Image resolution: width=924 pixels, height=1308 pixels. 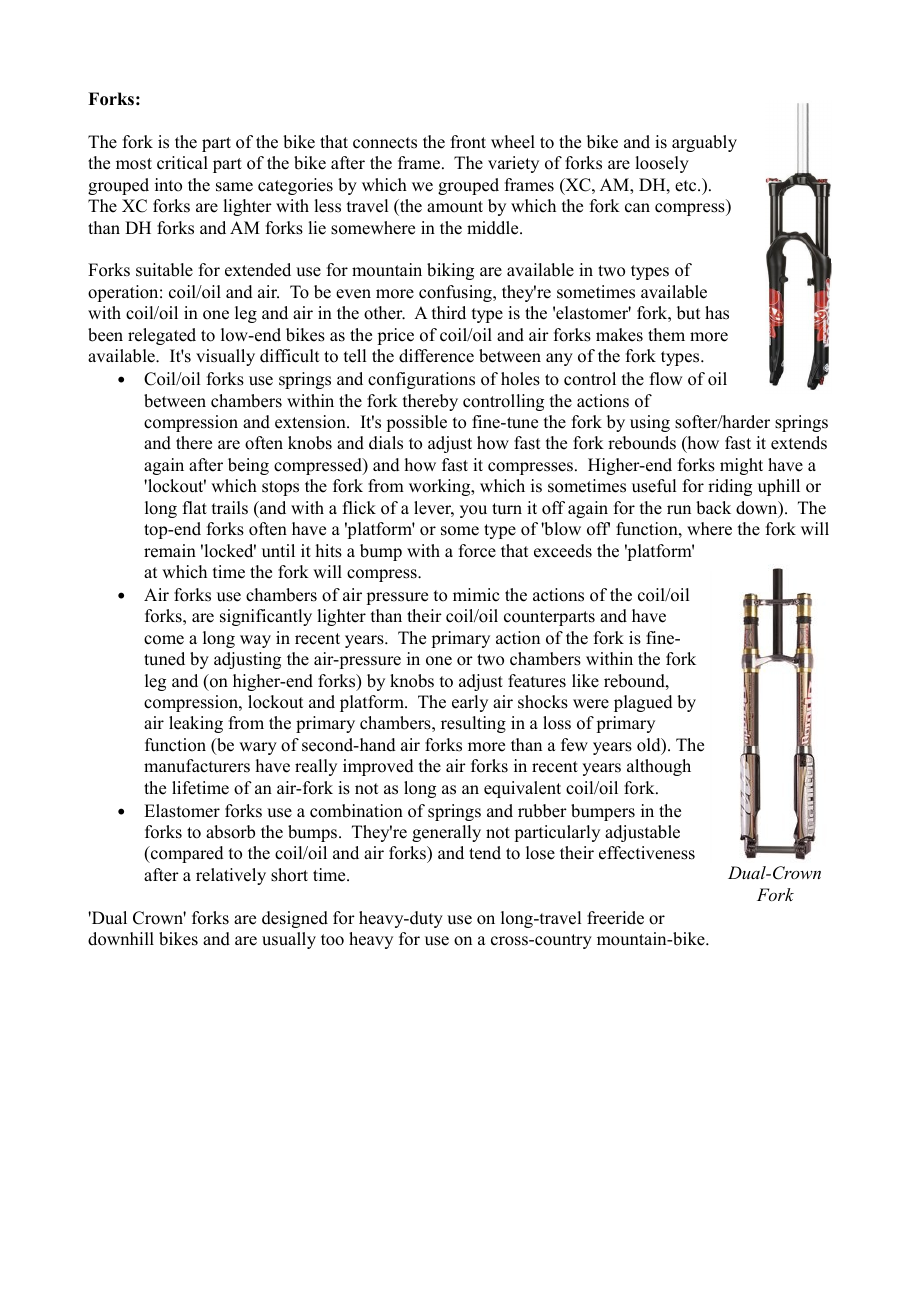 I want to click on possible, so click(x=416, y=423).
